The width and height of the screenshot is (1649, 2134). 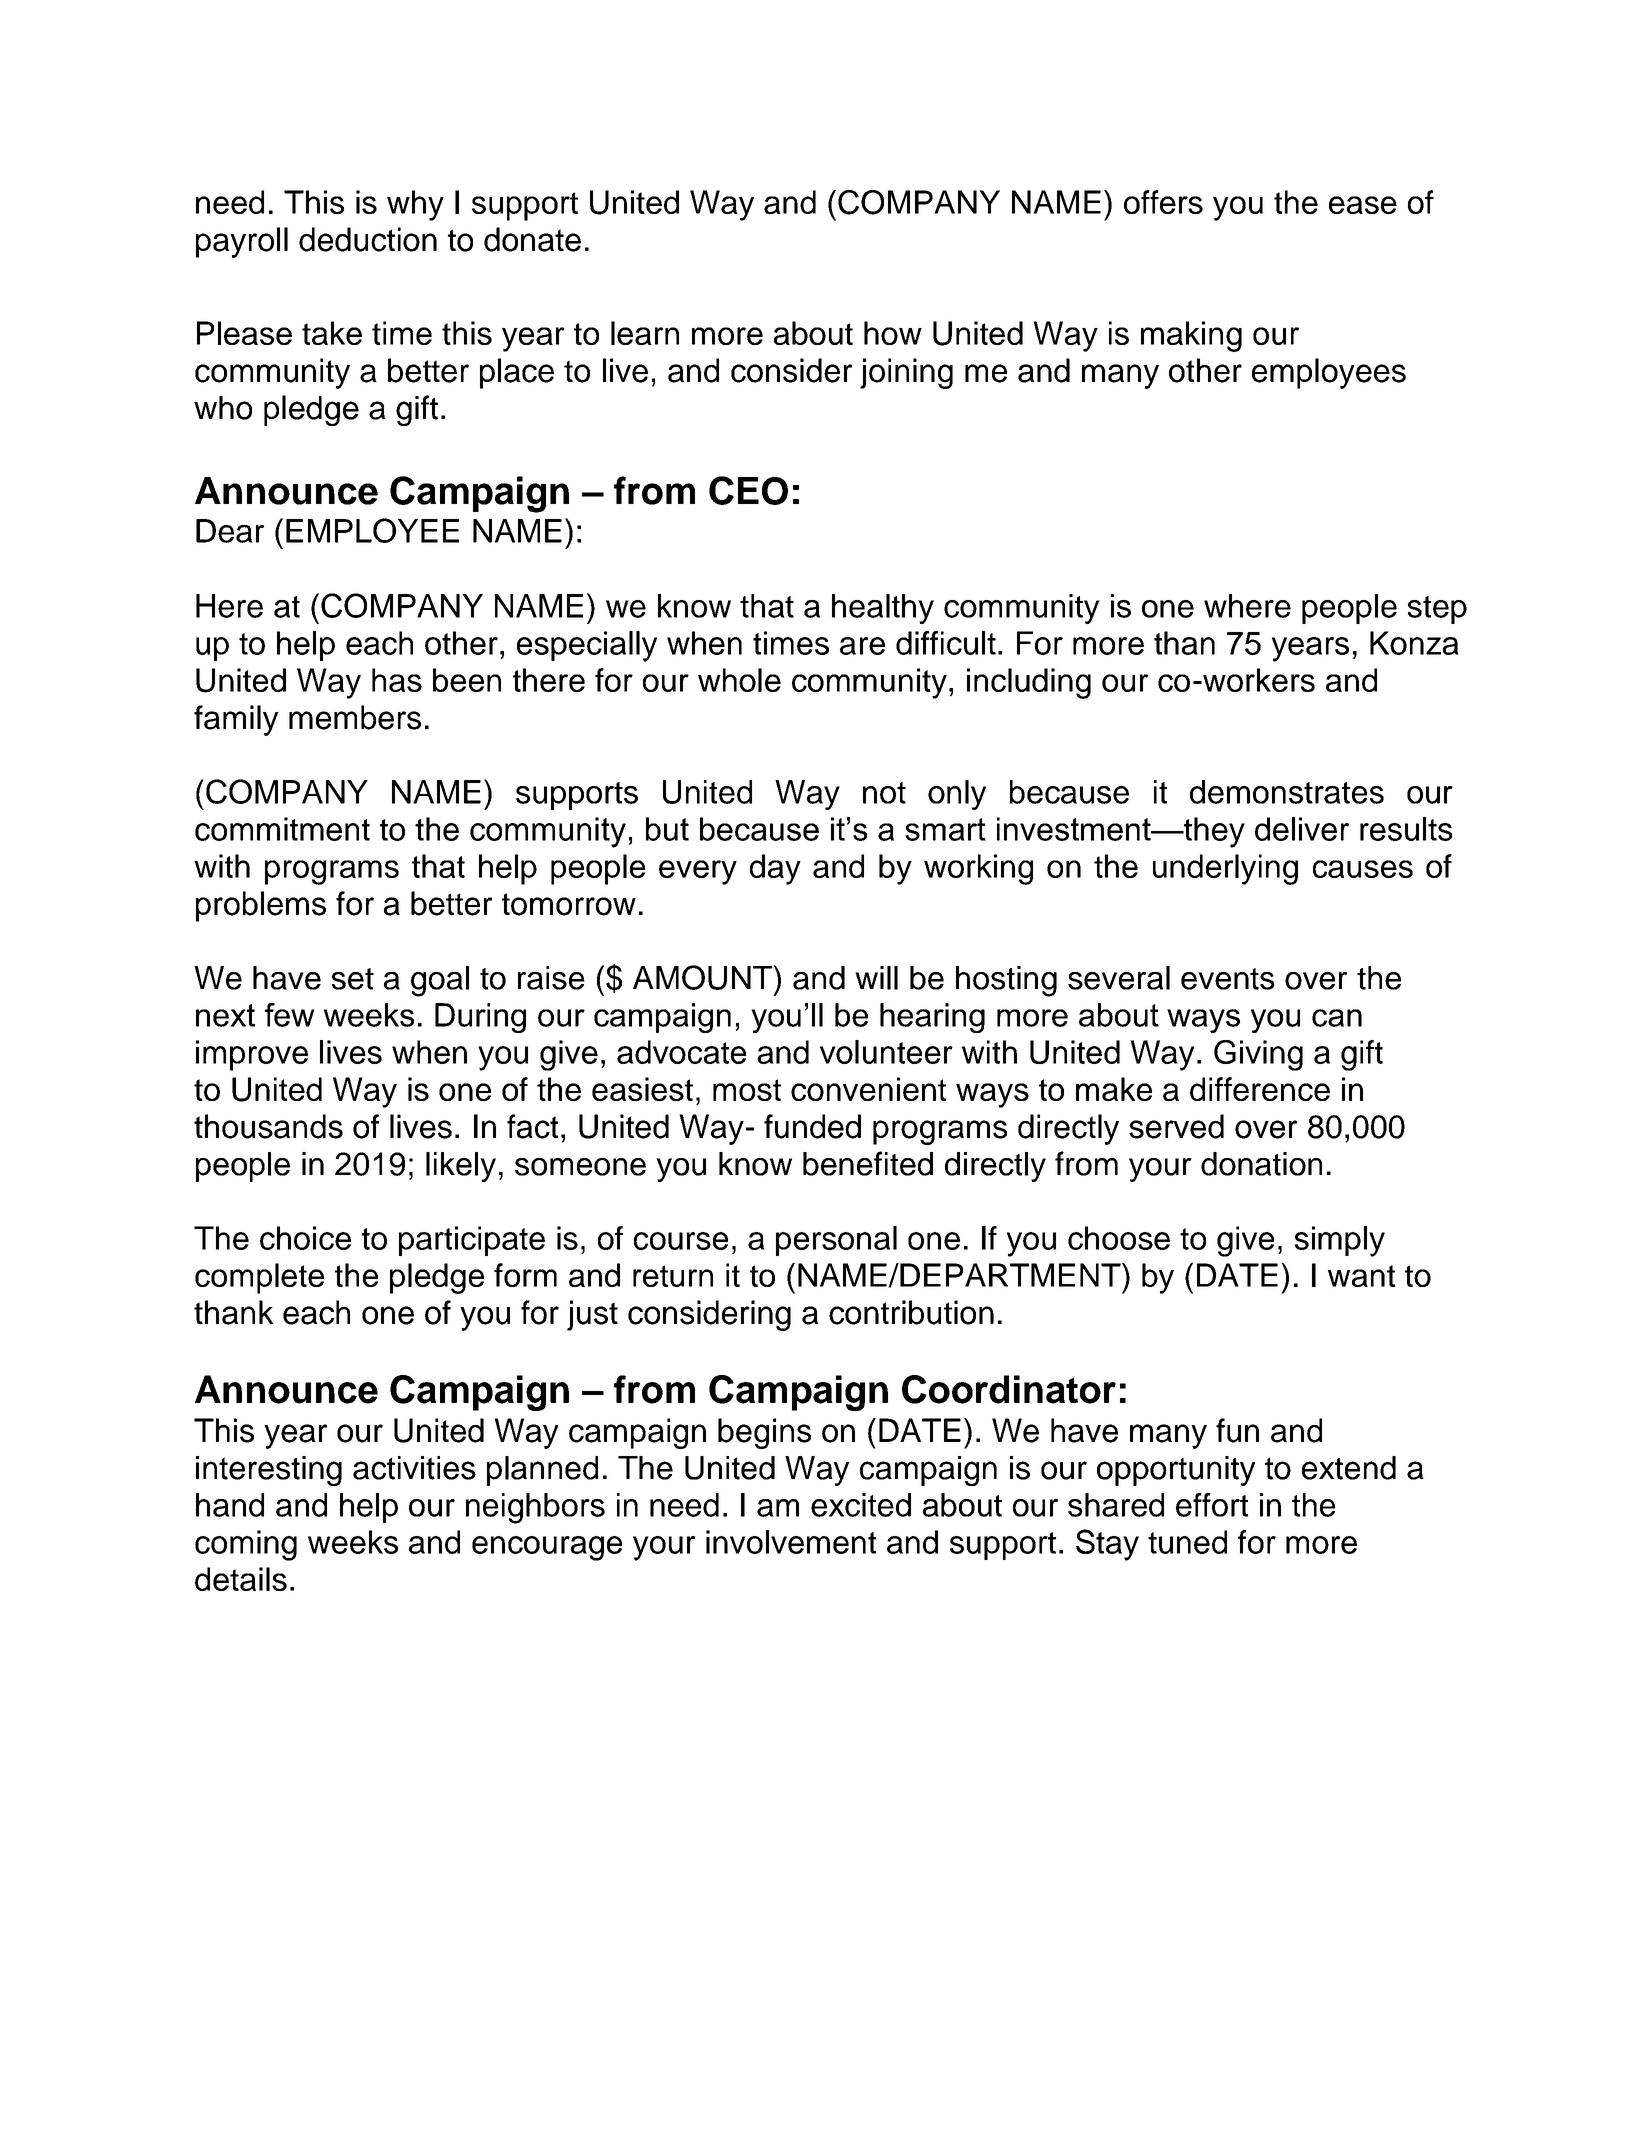 What do you see at coordinates (305, 1238) in the screenshot?
I see `choice` at bounding box center [305, 1238].
